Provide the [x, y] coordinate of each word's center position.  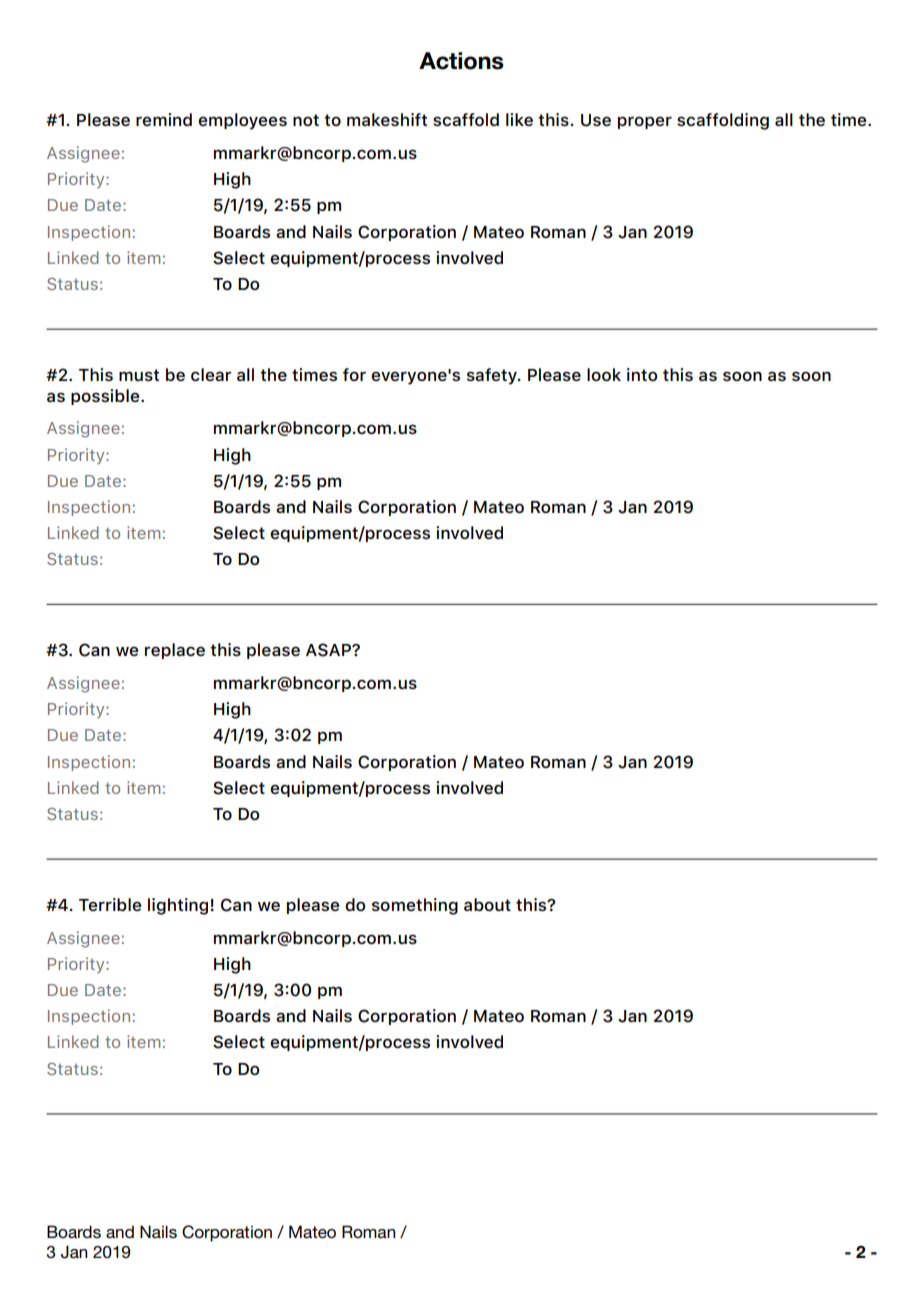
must [139, 375]
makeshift [387, 119]
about [487, 904]
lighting [178, 906]
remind [164, 119]
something [415, 906]
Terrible [110, 904]
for [354, 374]
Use [596, 120]
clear [211, 374]
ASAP [329, 650]
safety [493, 376]
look [604, 374]
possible [106, 397]
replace [175, 651]
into [642, 374]
